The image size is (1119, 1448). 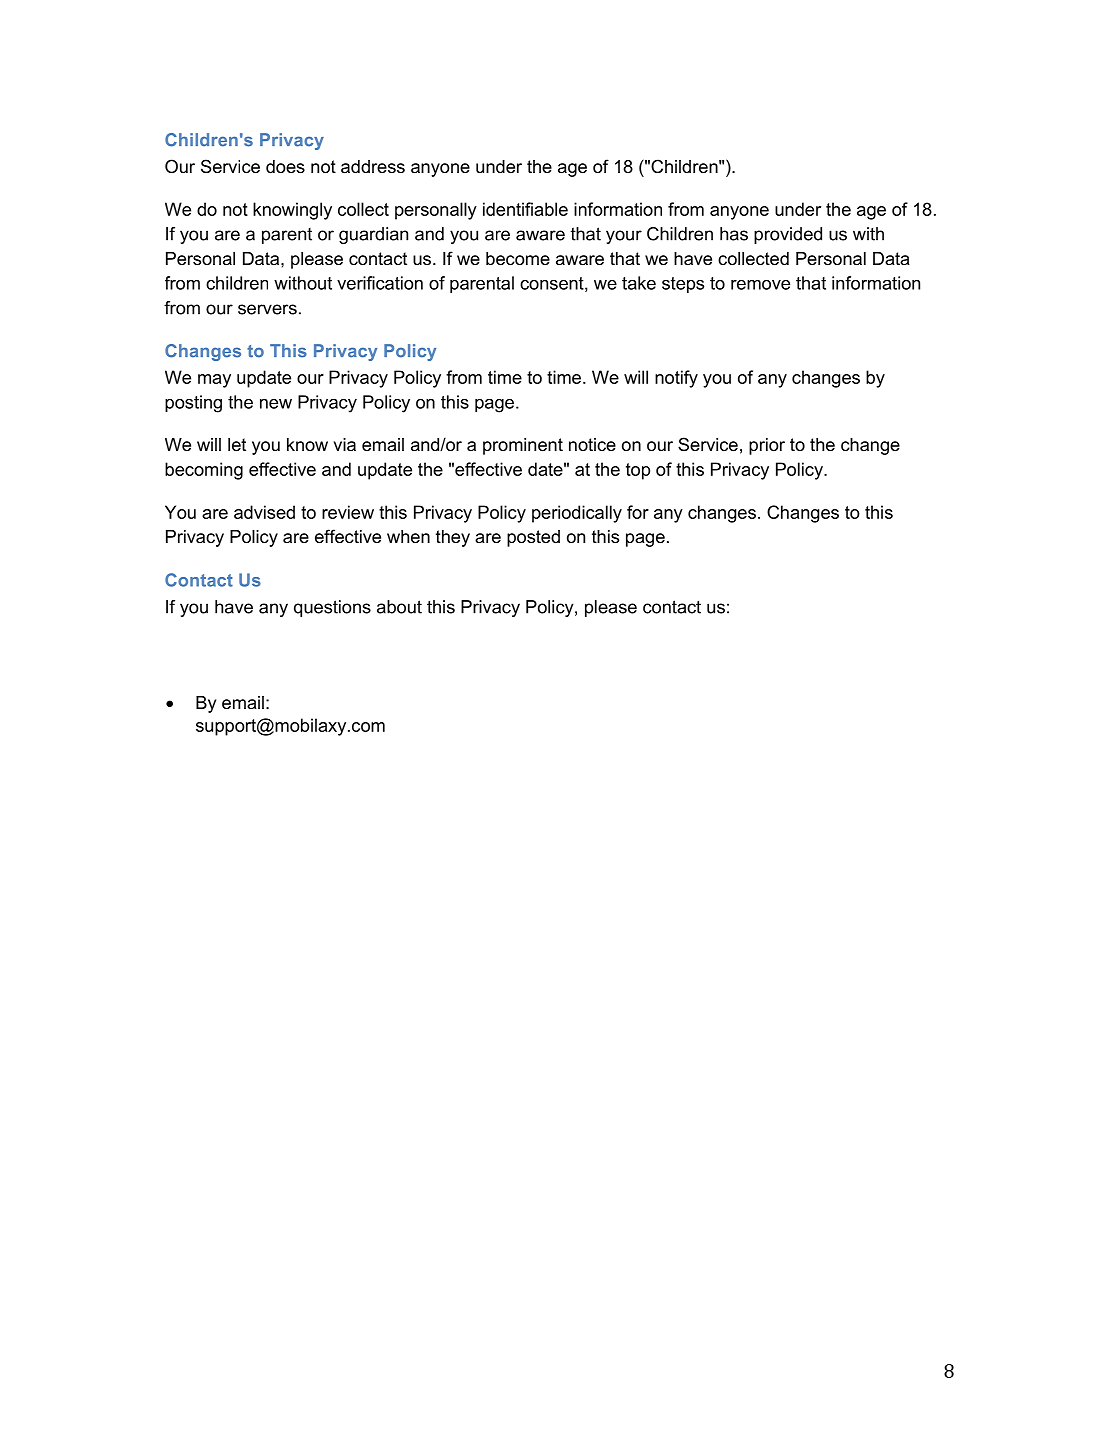 I want to click on has, so click(x=734, y=234).
